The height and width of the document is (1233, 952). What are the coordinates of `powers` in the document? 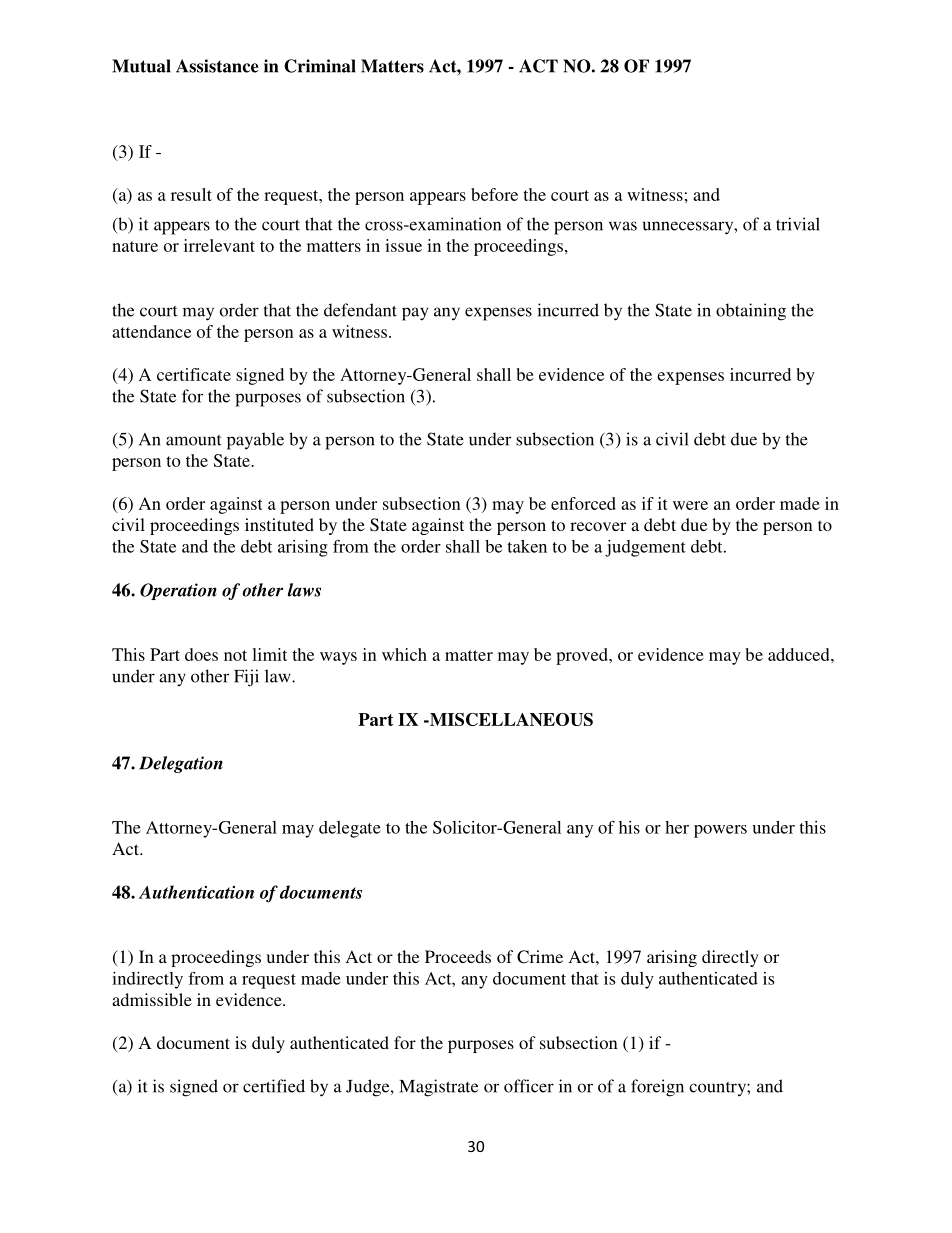 It's located at (720, 831).
